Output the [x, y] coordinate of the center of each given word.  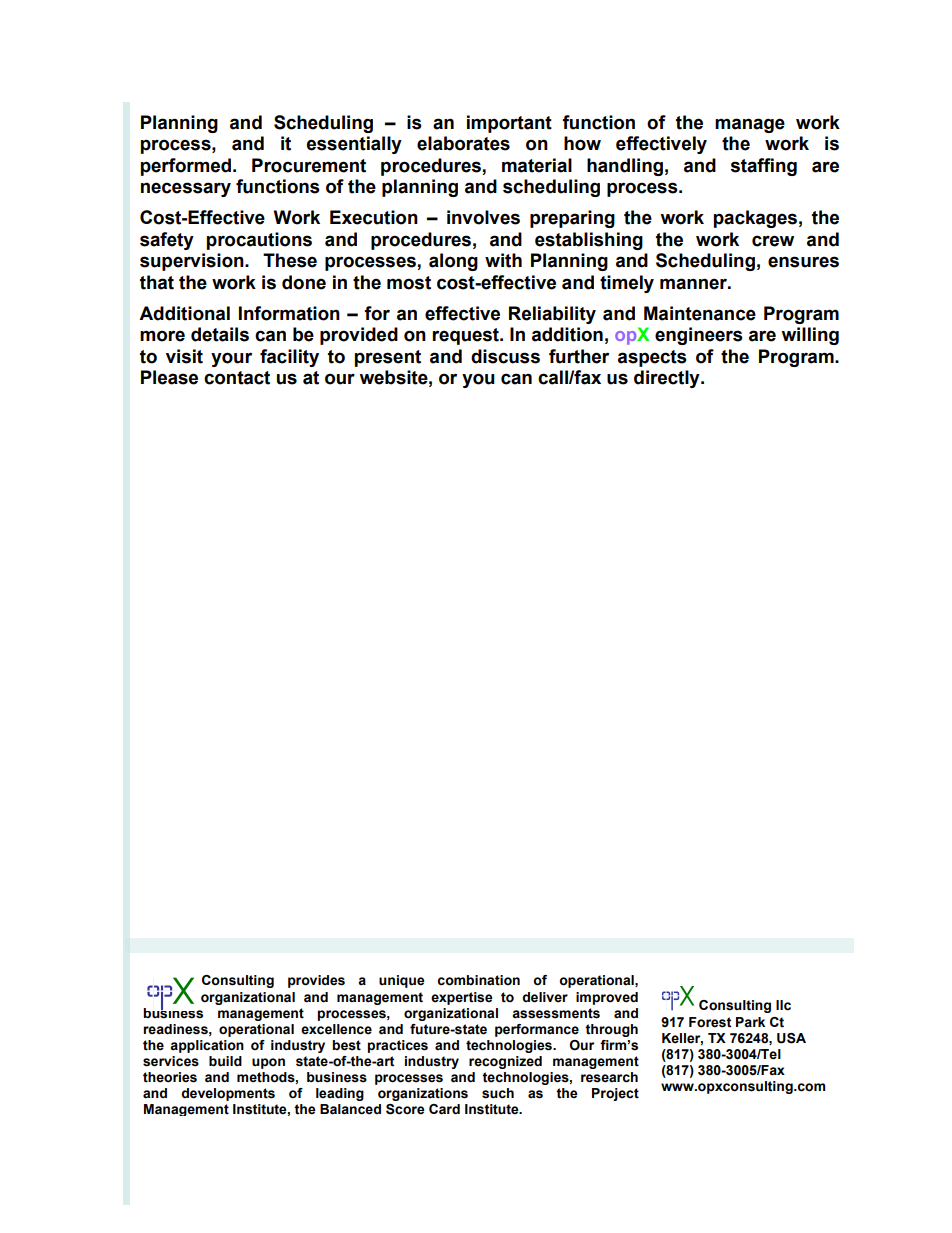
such [498, 1093]
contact [237, 378]
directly [668, 379]
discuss [505, 356]
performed [186, 167]
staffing [764, 167]
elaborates [463, 143]
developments [228, 1094]
